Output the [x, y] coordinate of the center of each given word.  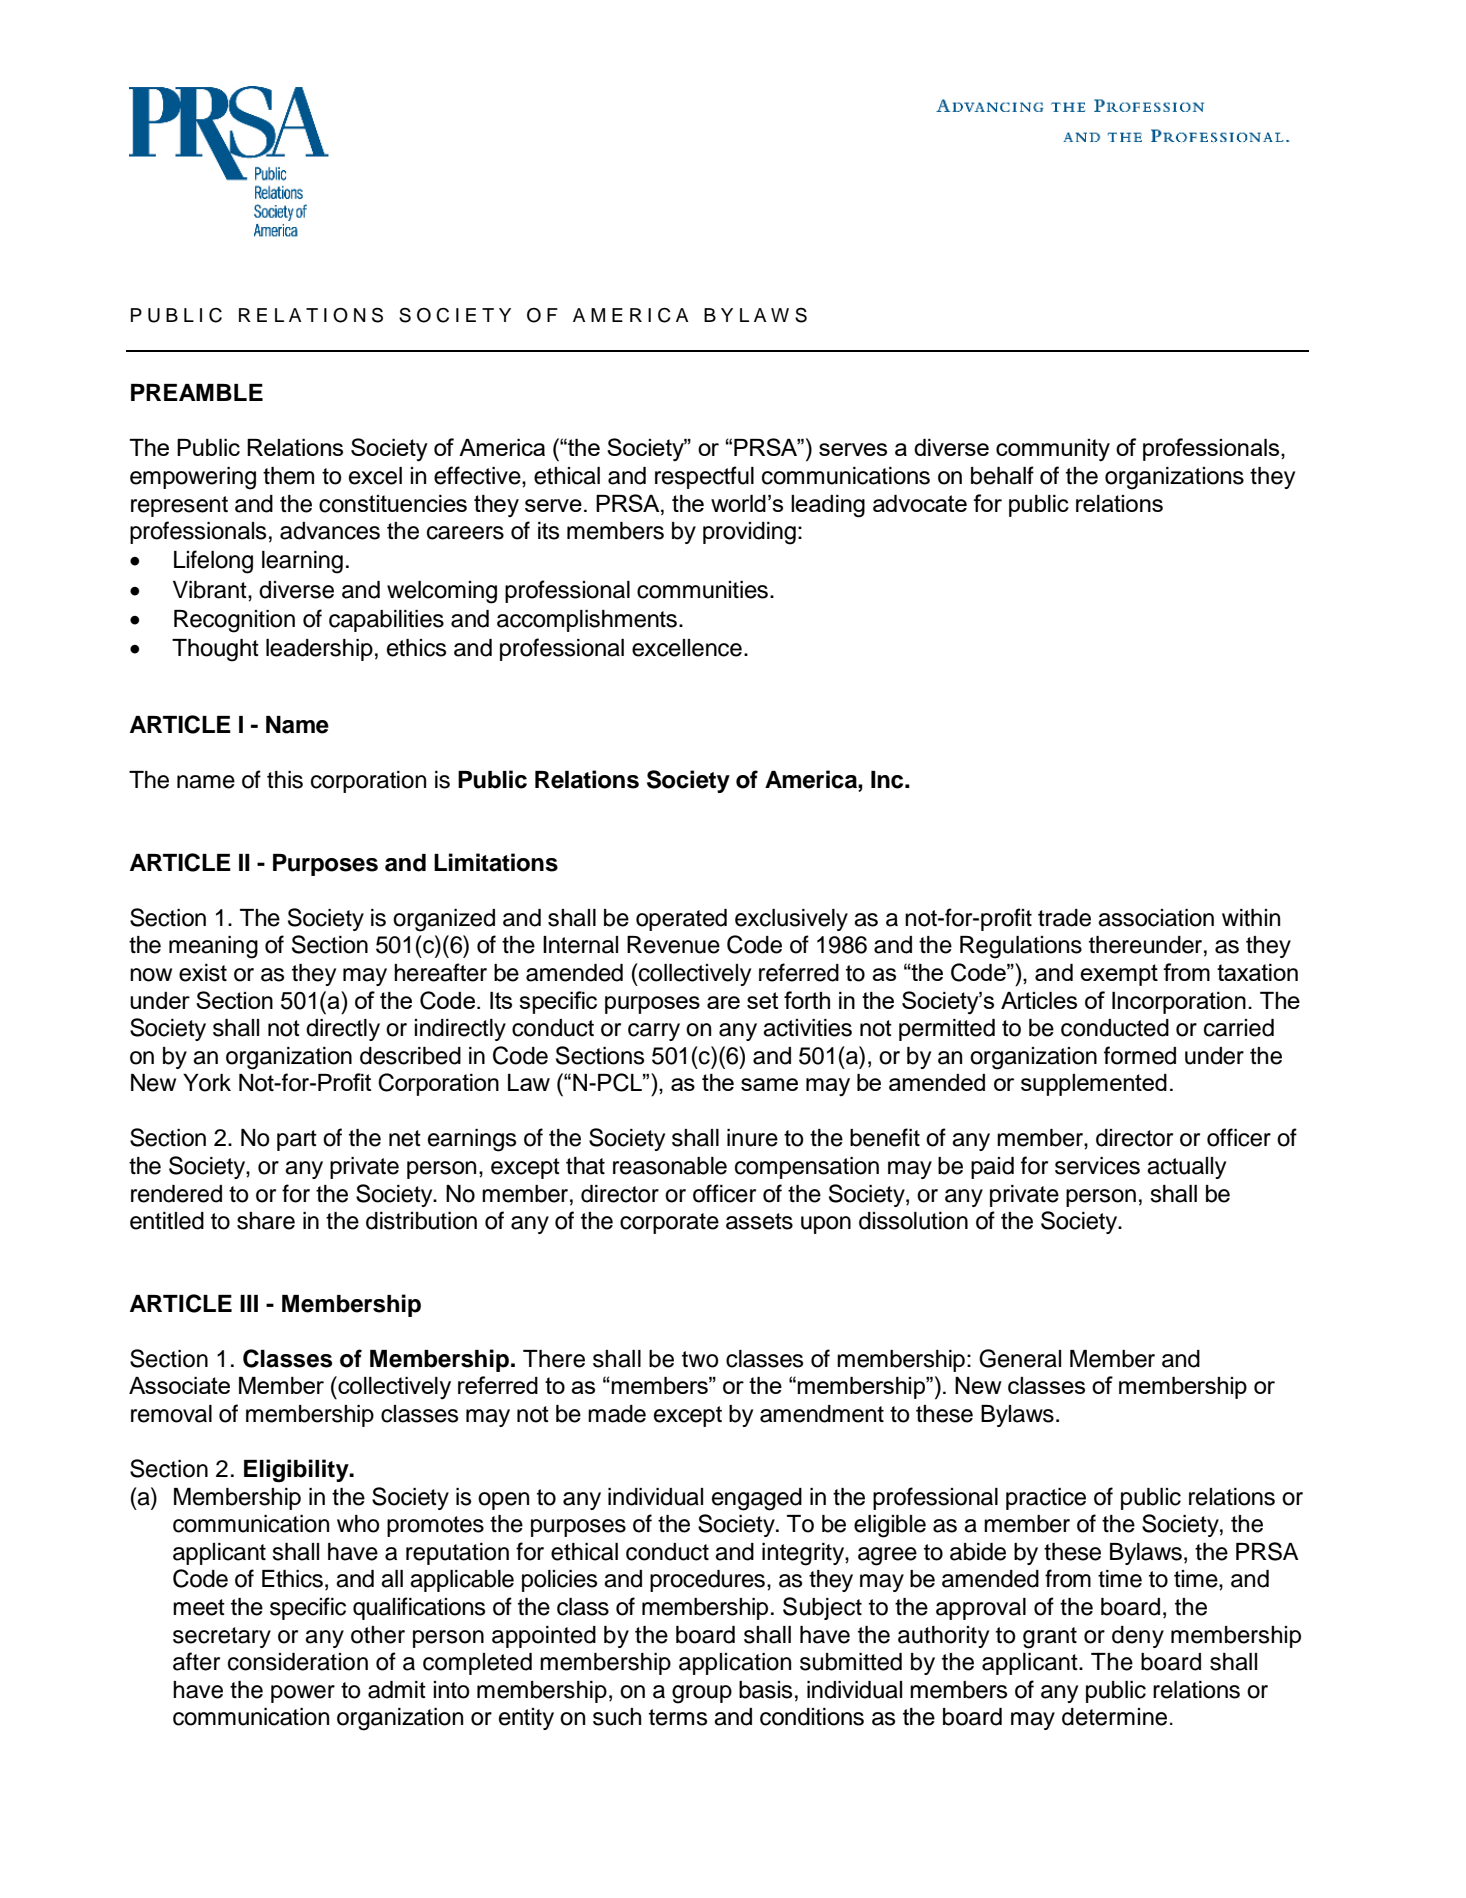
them [288, 476]
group [702, 1694]
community [1053, 450]
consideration [298, 1662]
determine [1114, 1717]
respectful [704, 477]
